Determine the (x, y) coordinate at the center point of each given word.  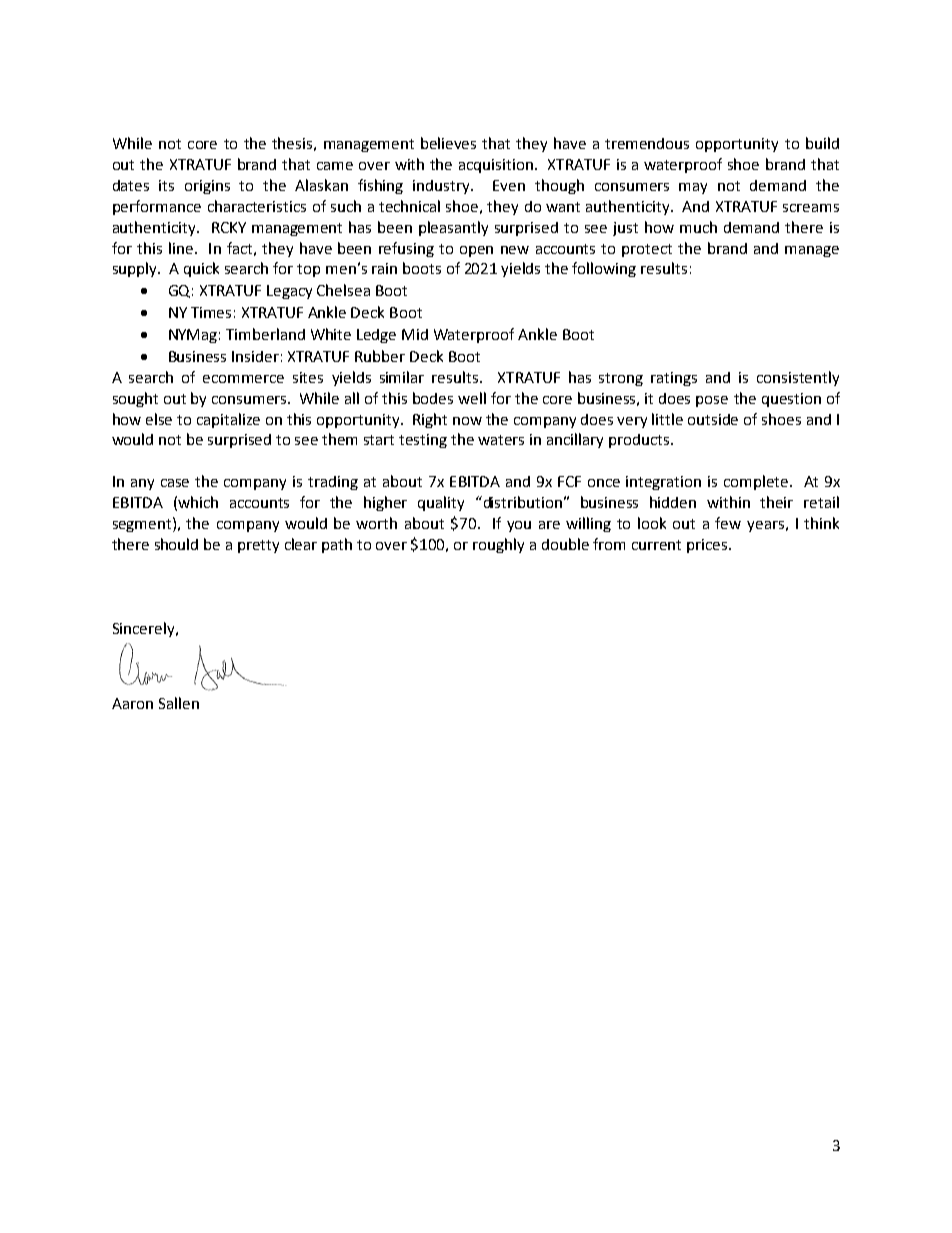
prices (708, 546)
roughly (498, 545)
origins (207, 187)
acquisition (496, 166)
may (693, 188)
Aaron (132, 703)
